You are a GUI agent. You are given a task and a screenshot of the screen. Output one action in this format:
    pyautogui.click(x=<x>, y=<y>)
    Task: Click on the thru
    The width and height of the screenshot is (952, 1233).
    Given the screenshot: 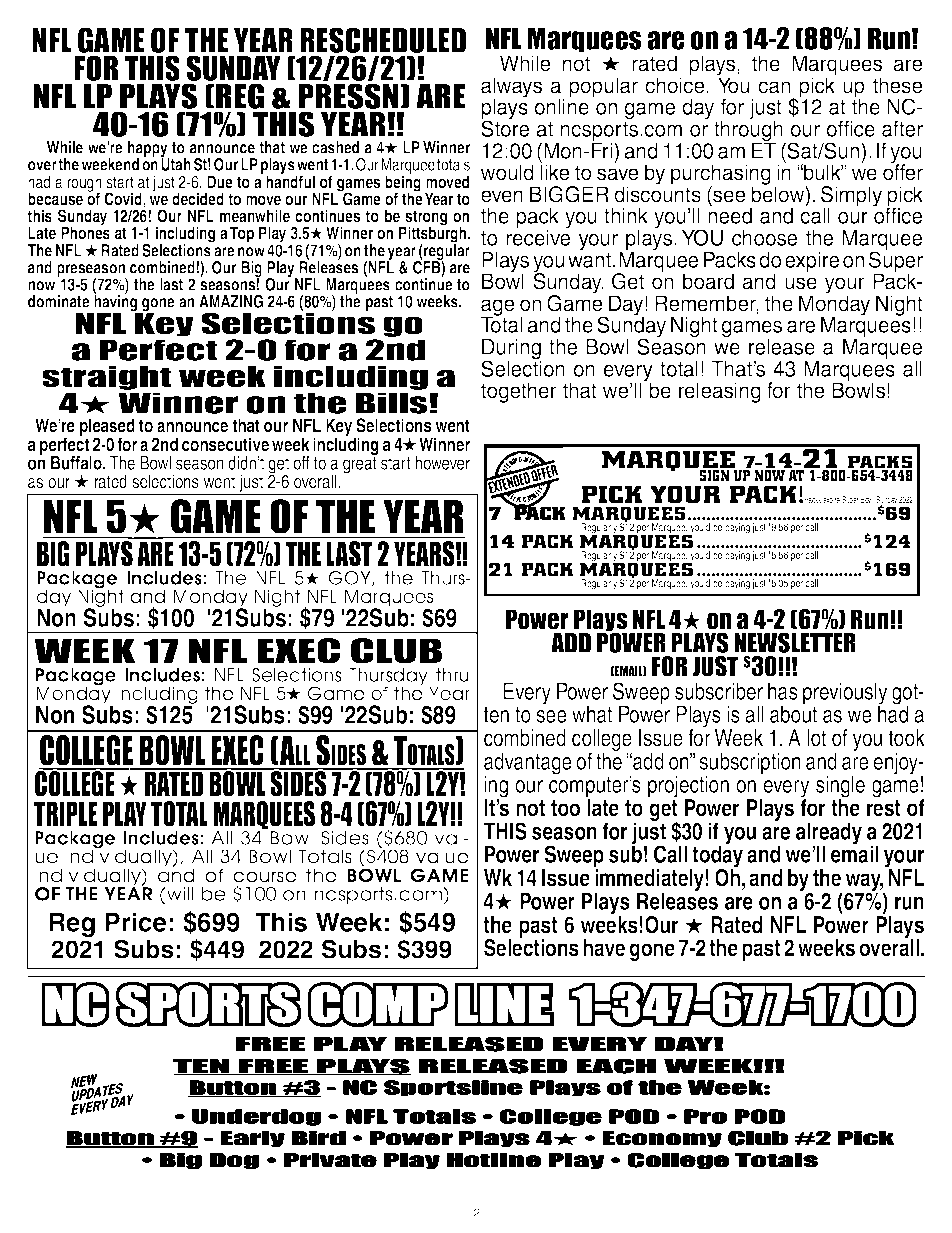 What is the action you would take?
    pyautogui.click(x=452, y=675)
